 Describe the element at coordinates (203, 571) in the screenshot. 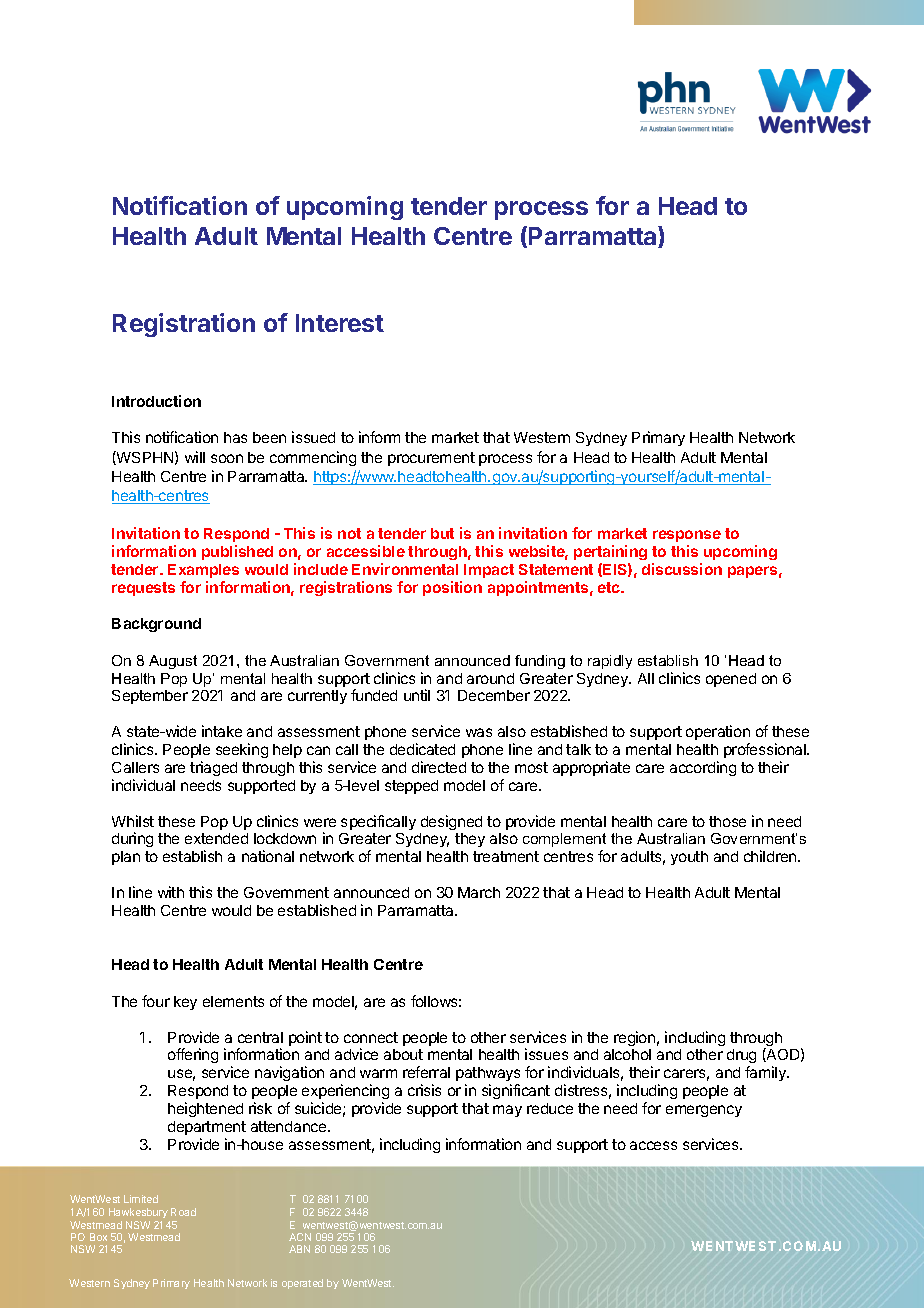

I see `Examples` at that location.
